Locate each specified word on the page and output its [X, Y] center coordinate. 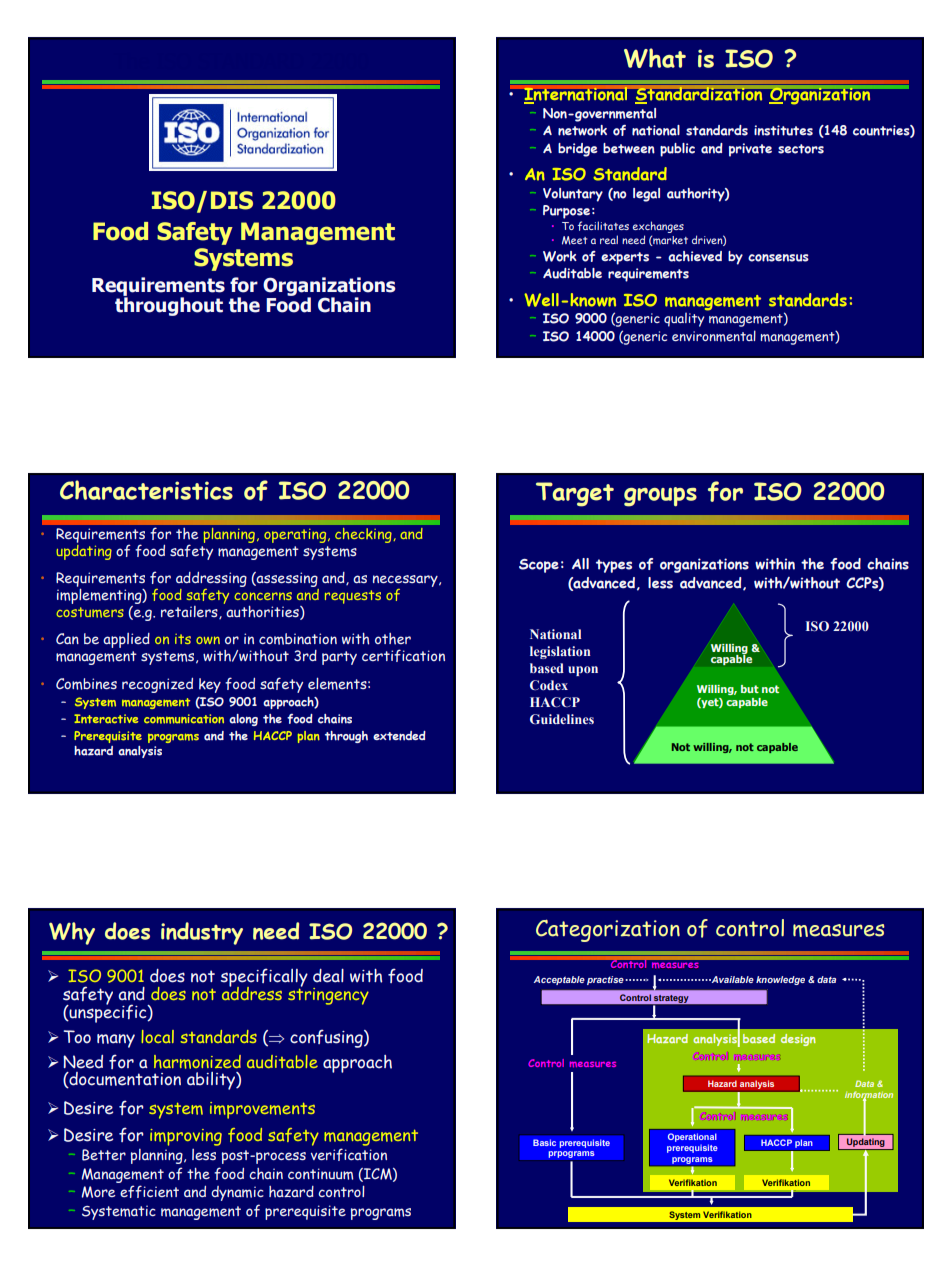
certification [403, 655]
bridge [578, 150]
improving [186, 1137]
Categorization [608, 930]
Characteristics [146, 490]
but [750, 689]
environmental [714, 336]
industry [202, 933]
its [183, 639]
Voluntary [573, 195]
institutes [783, 130]
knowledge [780, 980]
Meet [574, 240]
